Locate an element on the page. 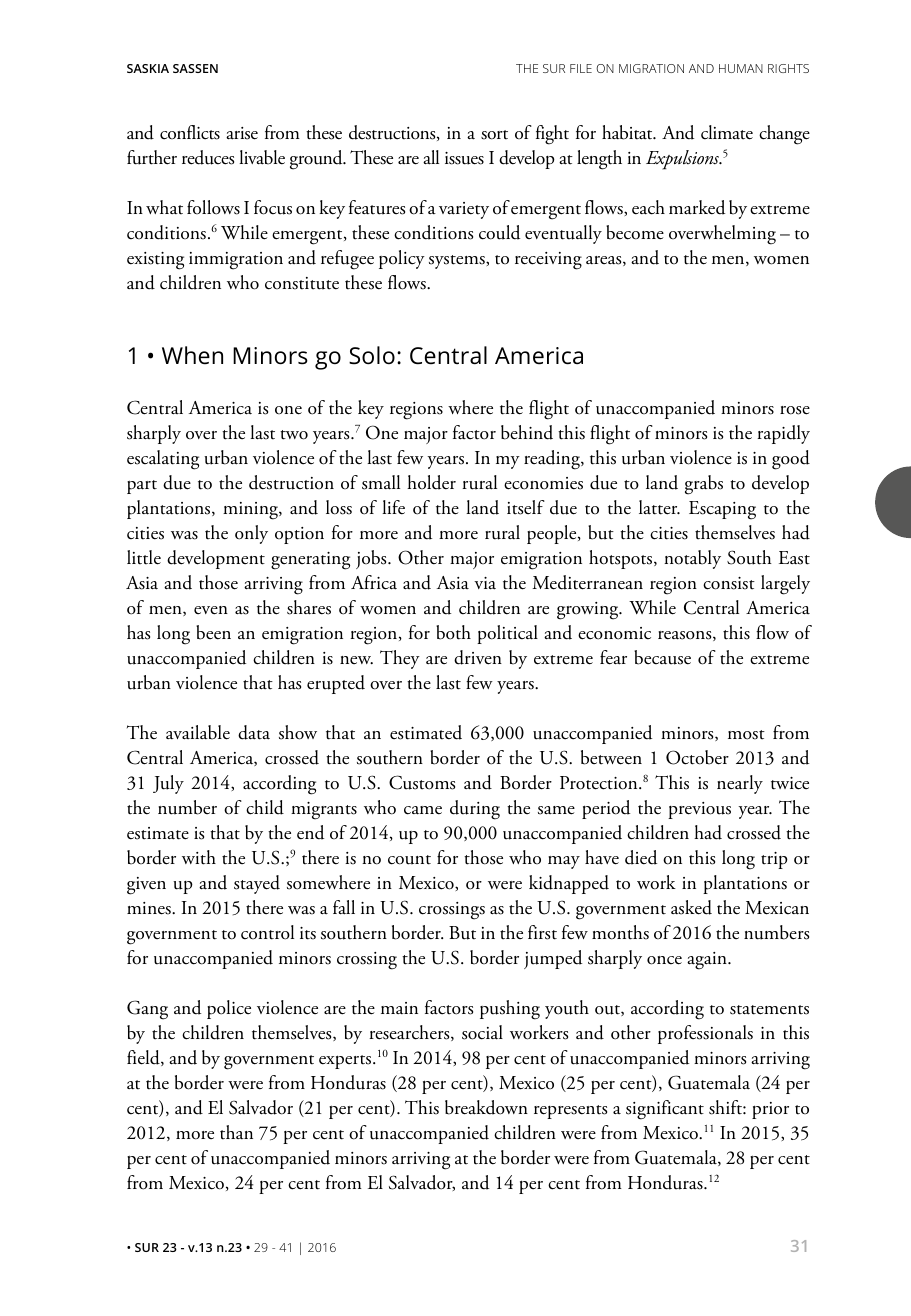 The width and height of the document is (911, 1316). escalating is located at coordinates (163, 460).
